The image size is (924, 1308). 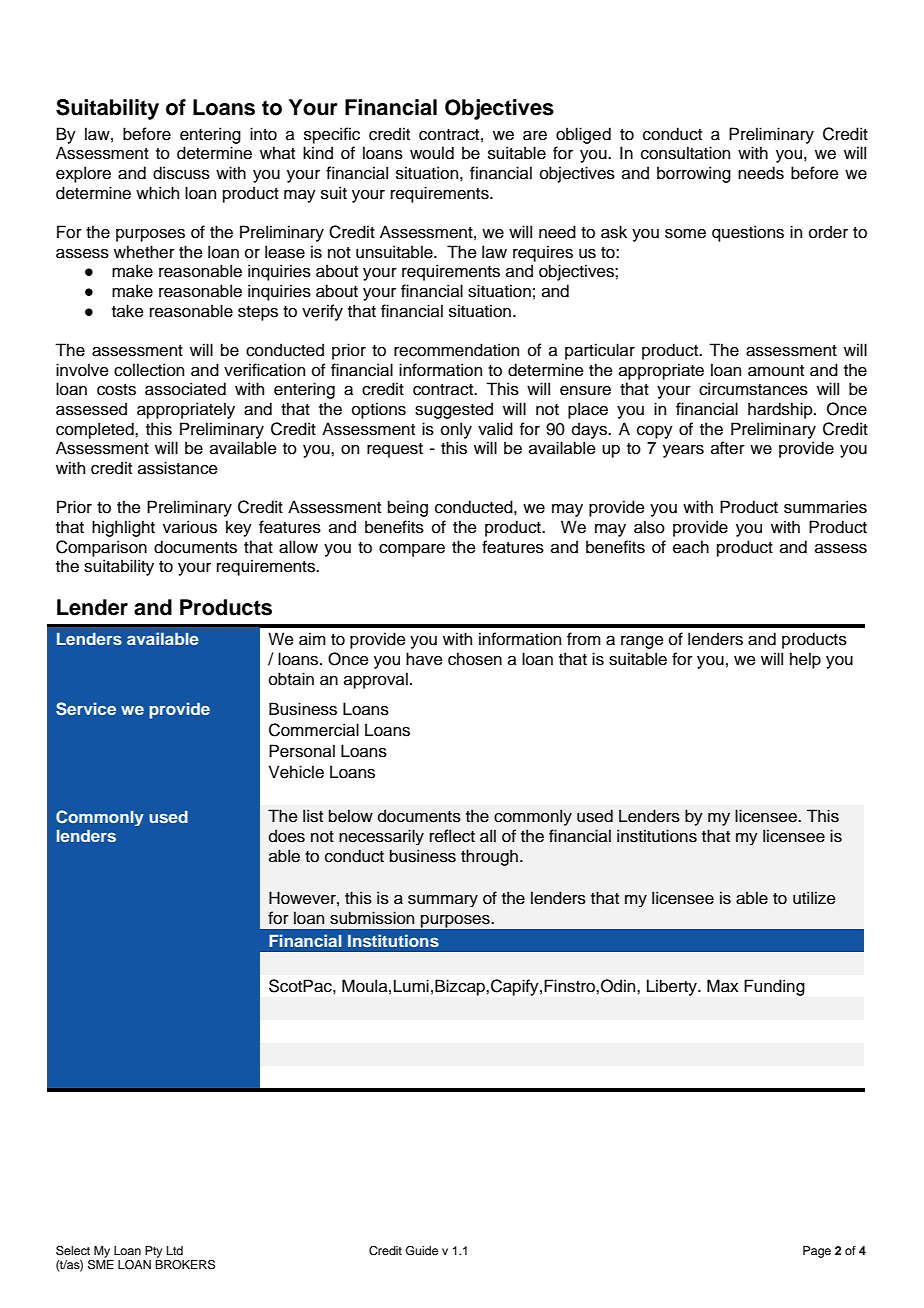 What do you see at coordinates (86, 709) in the screenshot?
I see `Service` at bounding box center [86, 709].
